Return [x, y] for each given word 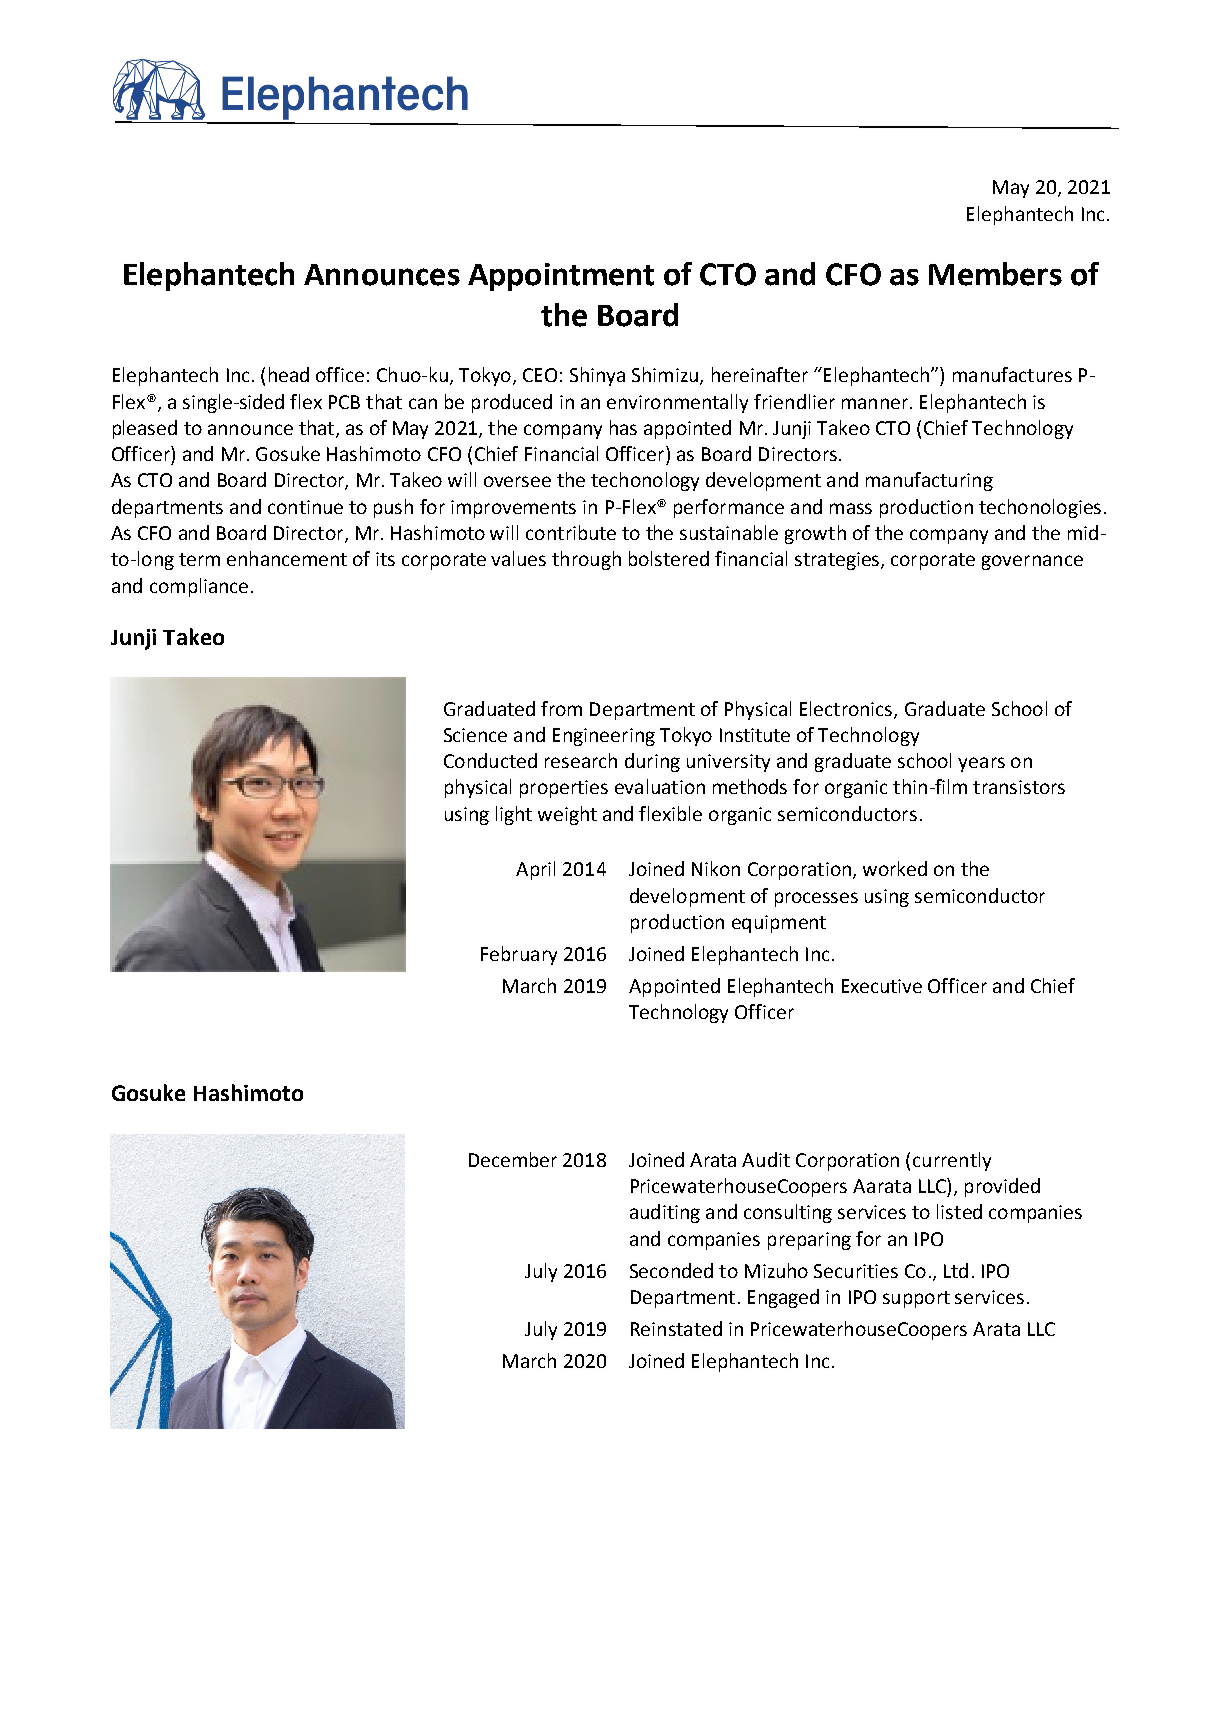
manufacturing [929, 481]
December [513, 1159]
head [289, 374]
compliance [199, 587]
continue [305, 507]
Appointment [561, 277]
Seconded [671, 1270]
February [519, 955]
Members [995, 274]
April [535, 870]
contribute [571, 532]
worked [895, 868]
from [561, 708]
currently [952, 1161]
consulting [788, 1213]
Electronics [847, 709]
